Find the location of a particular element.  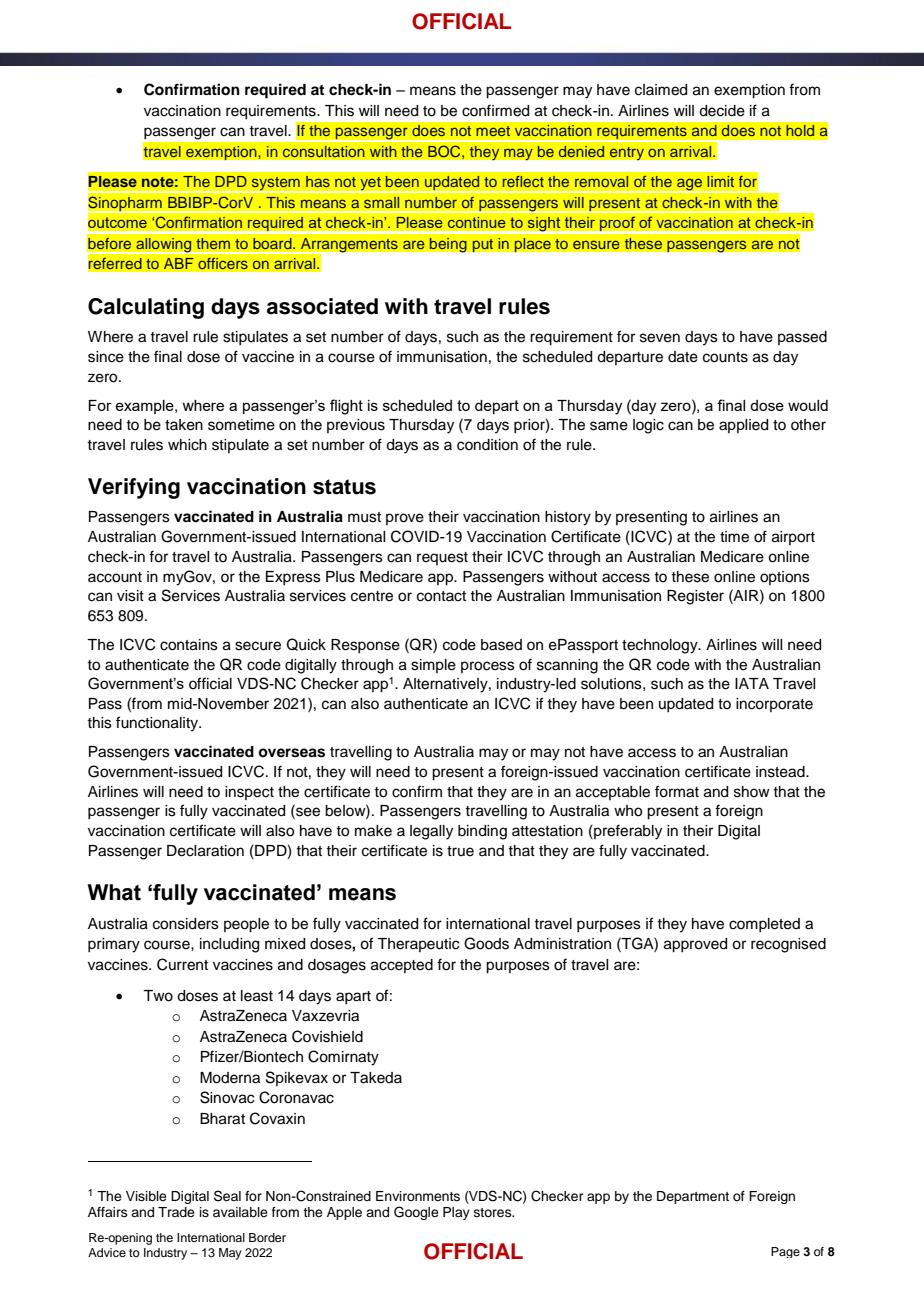

meet is located at coordinates (493, 131).
